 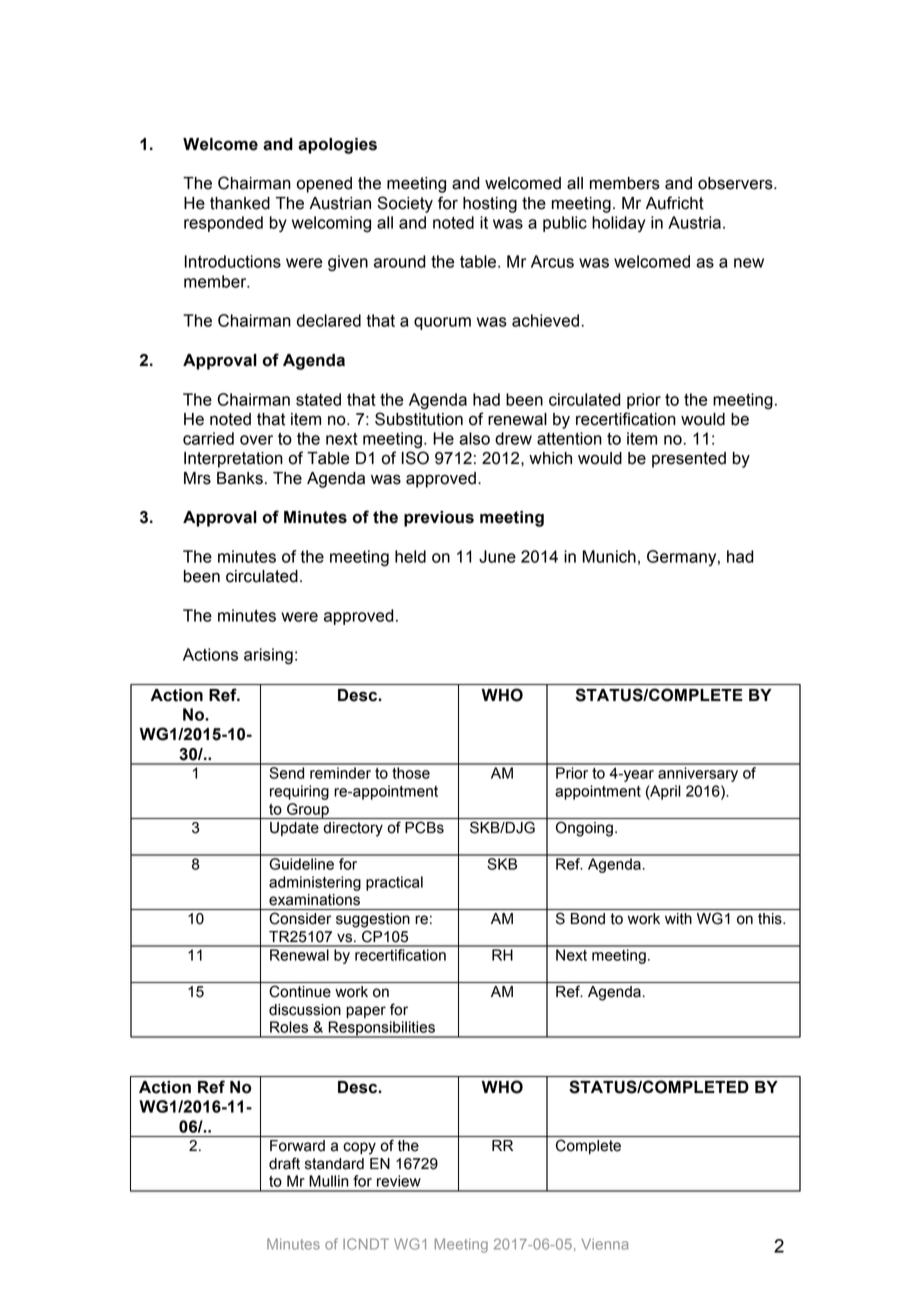 What do you see at coordinates (490, 205) in the page?
I see `hosting` at bounding box center [490, 205].
